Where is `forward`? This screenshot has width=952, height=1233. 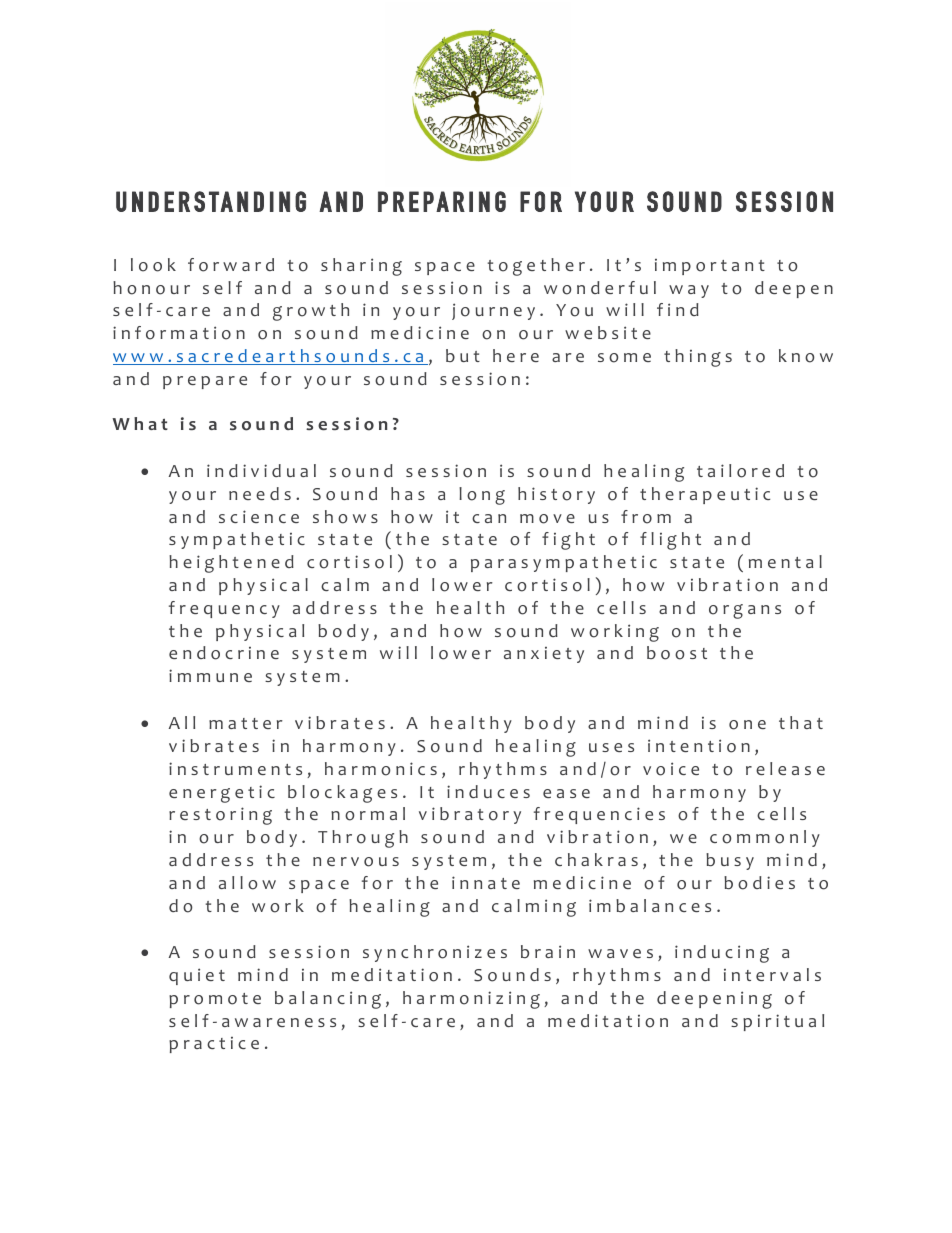
forward is located at coordinates (231, 265).
